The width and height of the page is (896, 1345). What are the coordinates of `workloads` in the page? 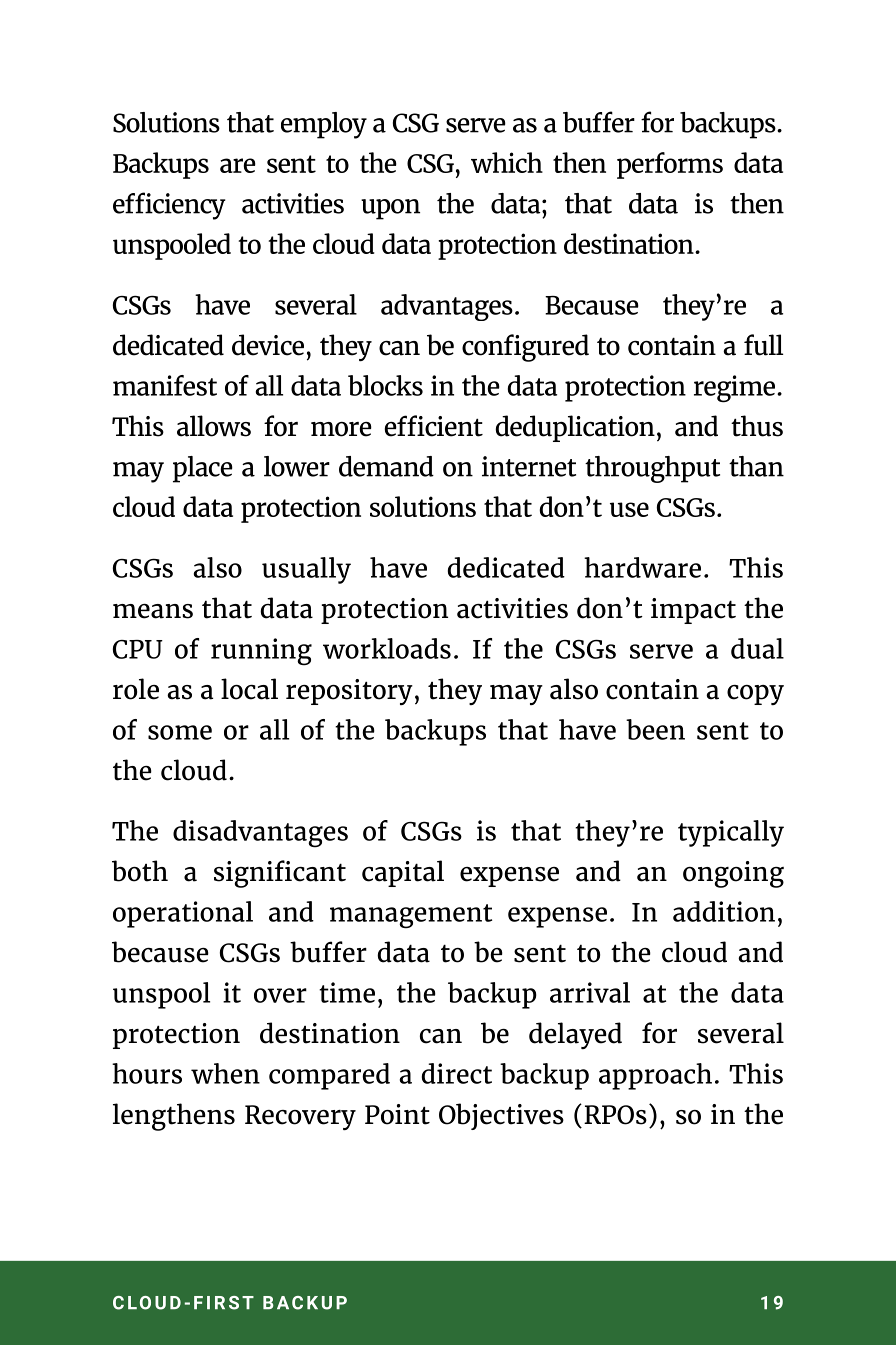 It's located at (387, 648).
